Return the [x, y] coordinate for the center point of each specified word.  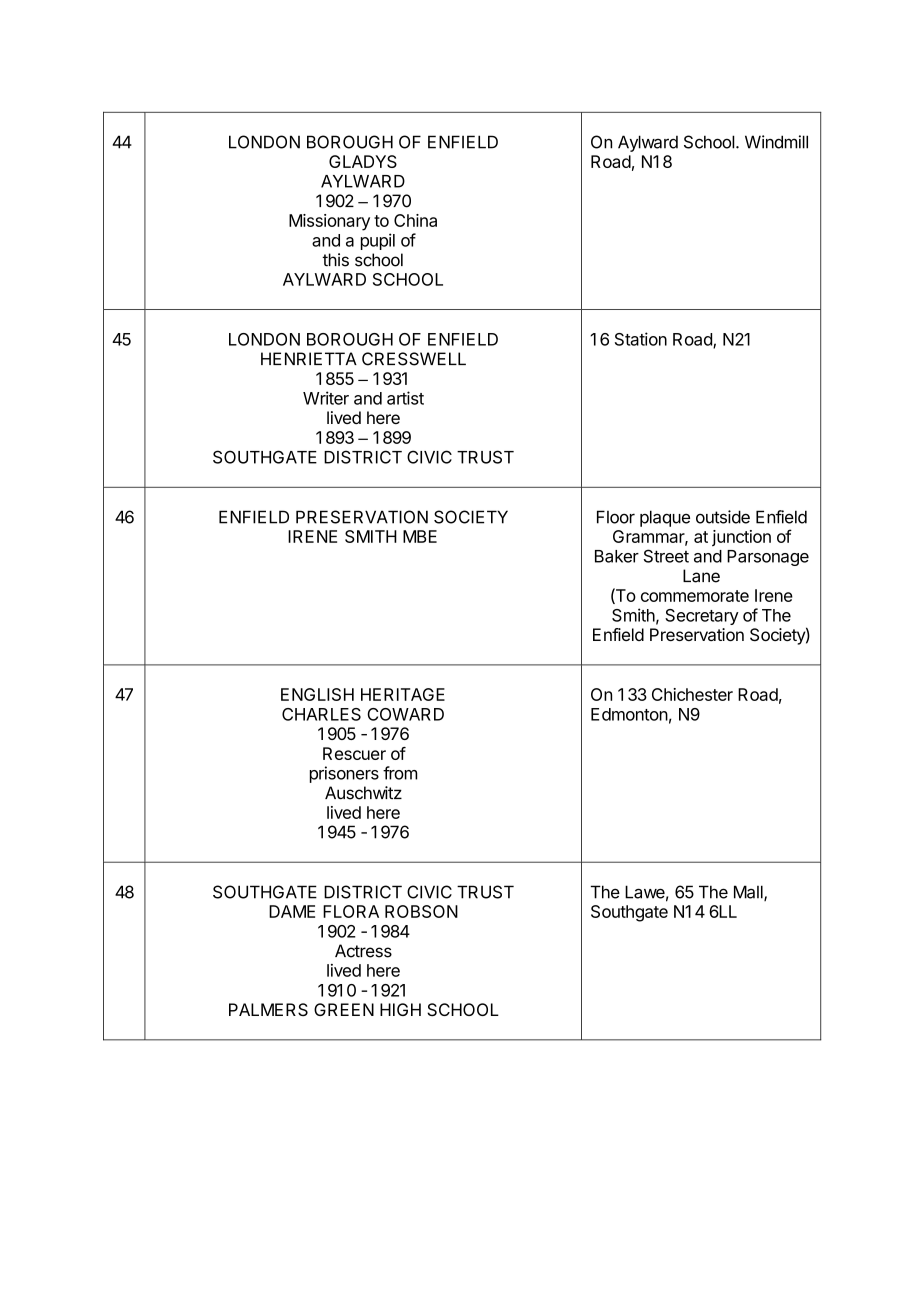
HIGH [400, 1009]
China [415, 220]
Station [641, 339]
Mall [749, 893]
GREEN [344, 1009]
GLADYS [363, 161]
